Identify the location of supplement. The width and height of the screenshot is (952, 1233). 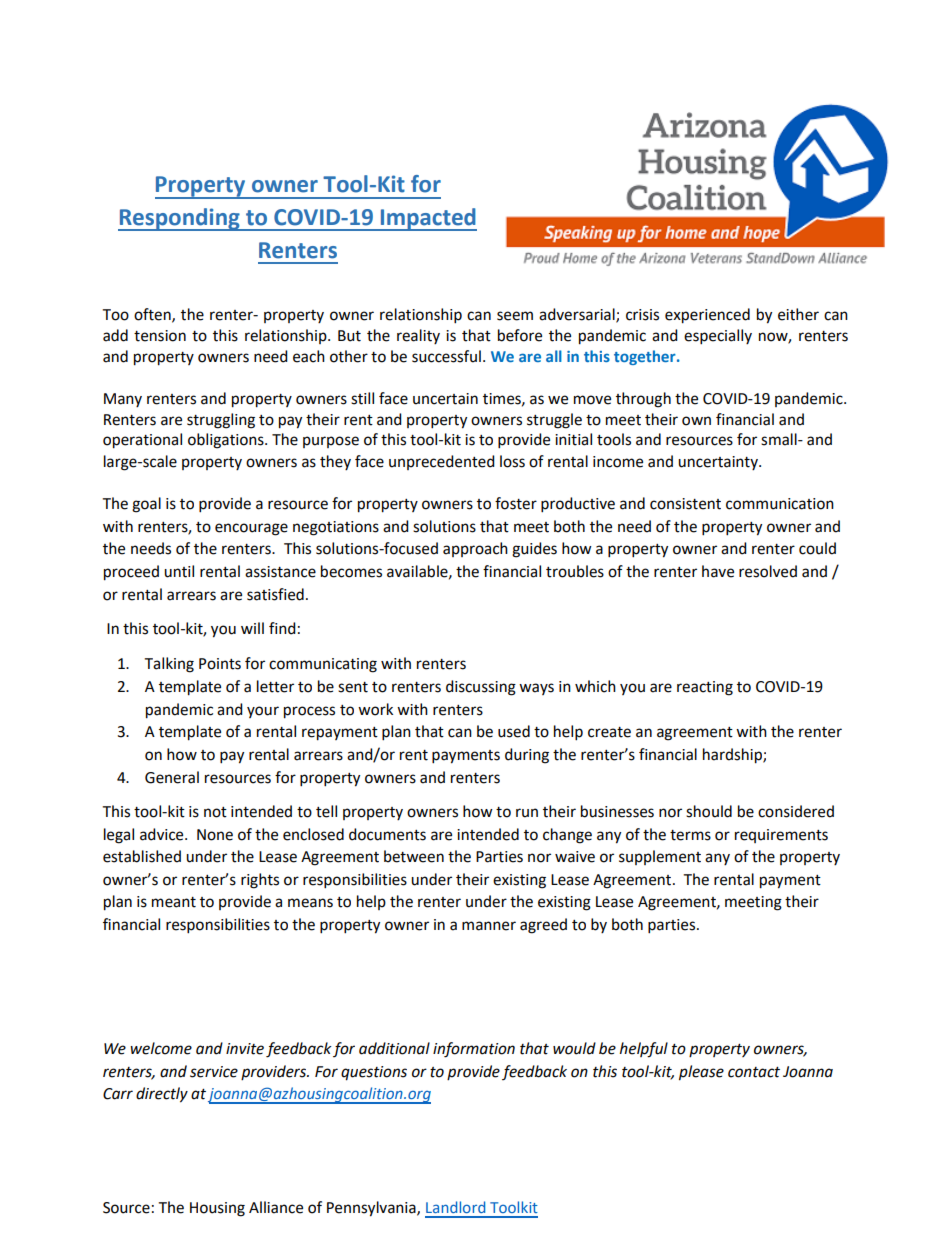
(660, 857).
